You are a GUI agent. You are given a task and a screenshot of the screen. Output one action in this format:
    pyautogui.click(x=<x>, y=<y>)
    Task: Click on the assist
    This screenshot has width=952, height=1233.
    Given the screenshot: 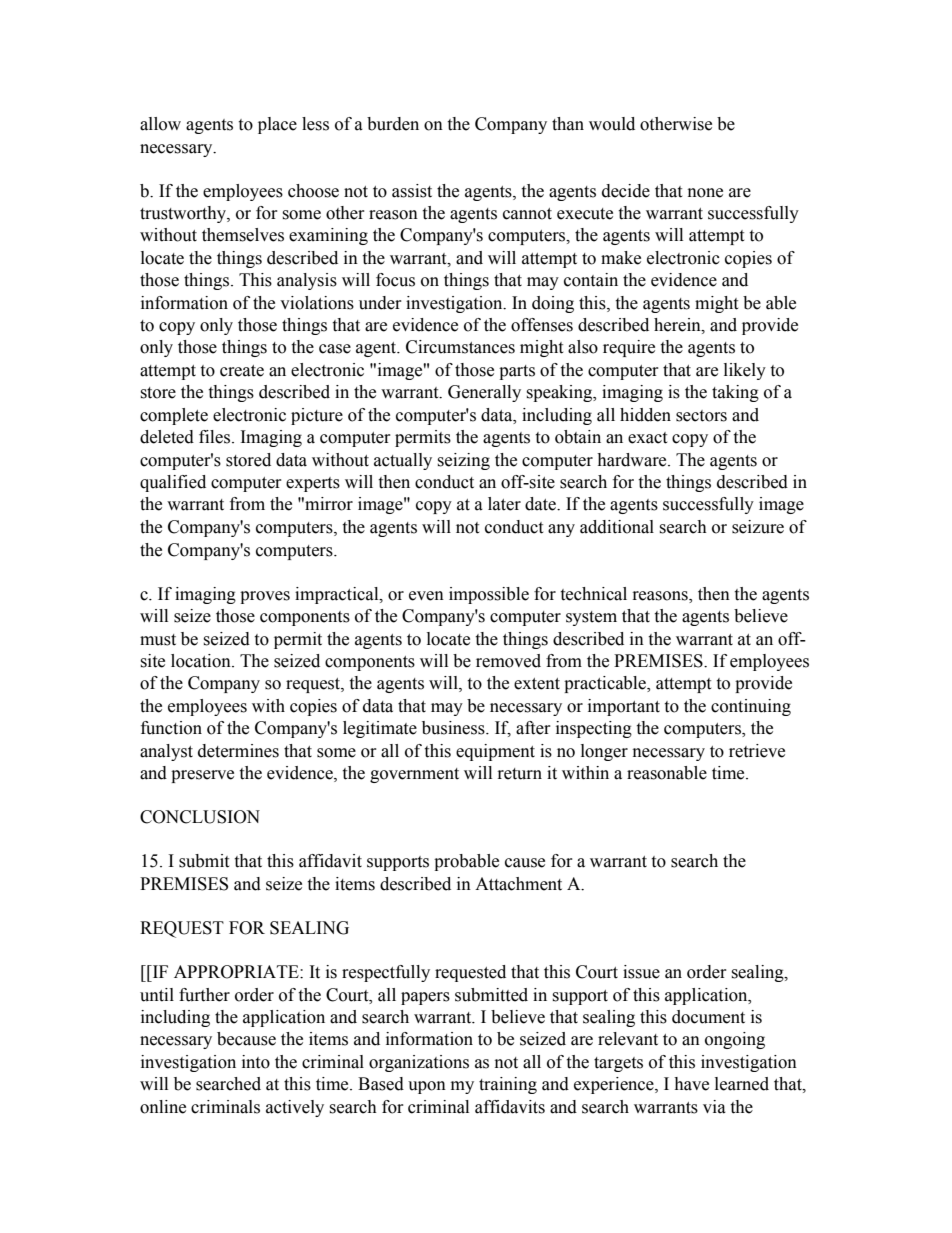 What is the action you would take?
    pyautogui.click(x=412, y=191)
